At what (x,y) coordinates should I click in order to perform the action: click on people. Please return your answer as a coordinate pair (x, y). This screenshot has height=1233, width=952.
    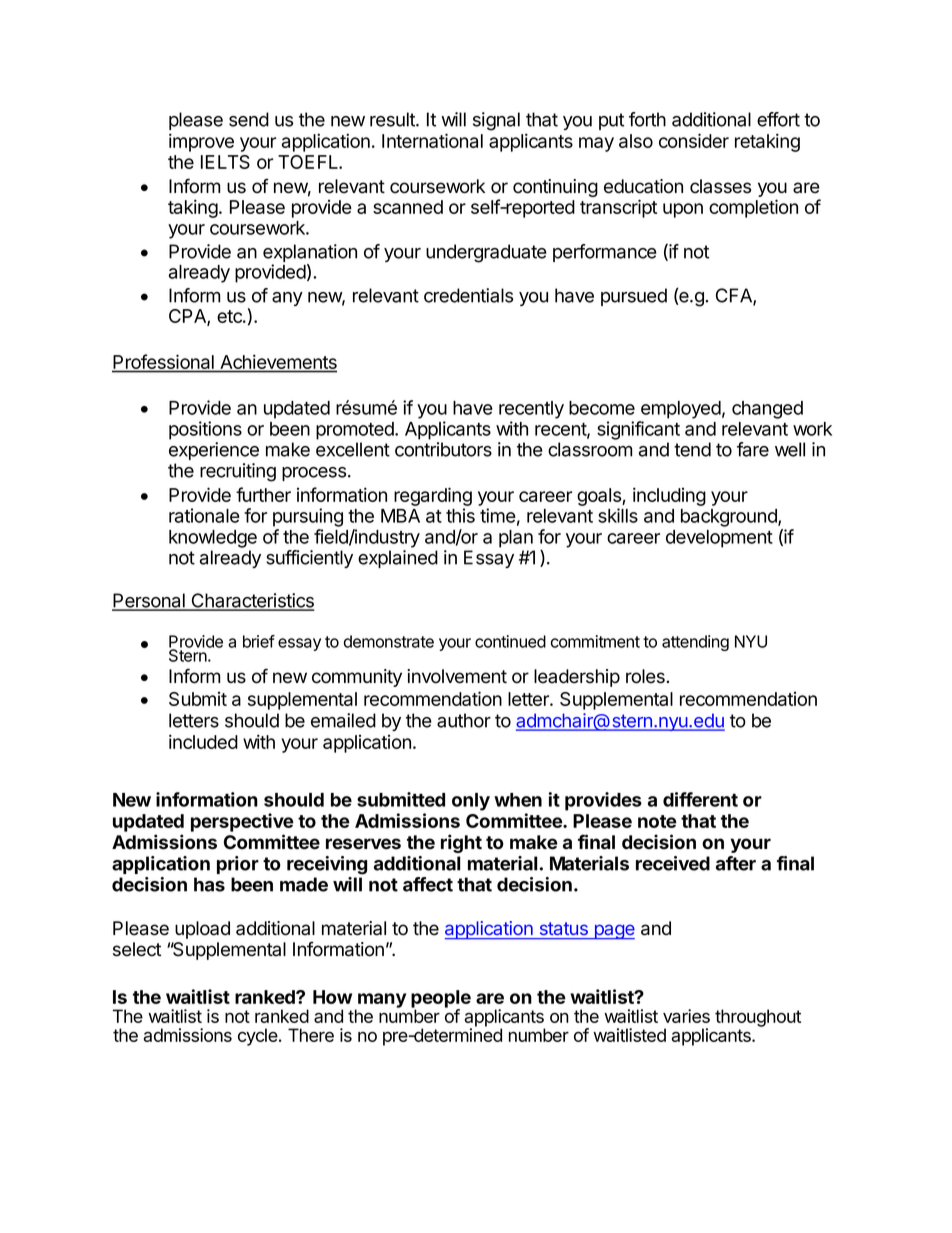
    Looking at the image, I should click on (441, 1000).
